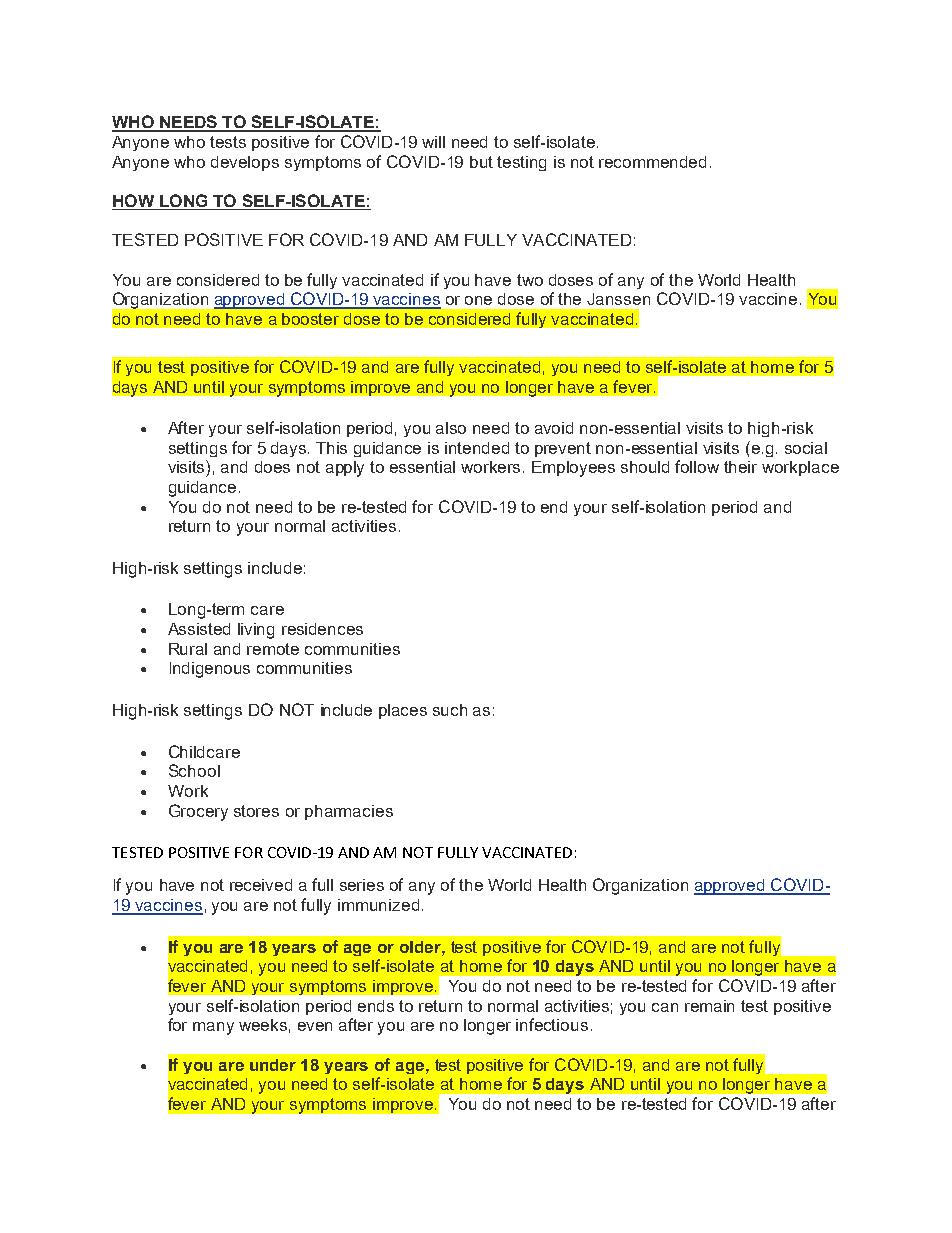 This document has height=1233, width=952. I want to click on follow, so click(697, 466).
